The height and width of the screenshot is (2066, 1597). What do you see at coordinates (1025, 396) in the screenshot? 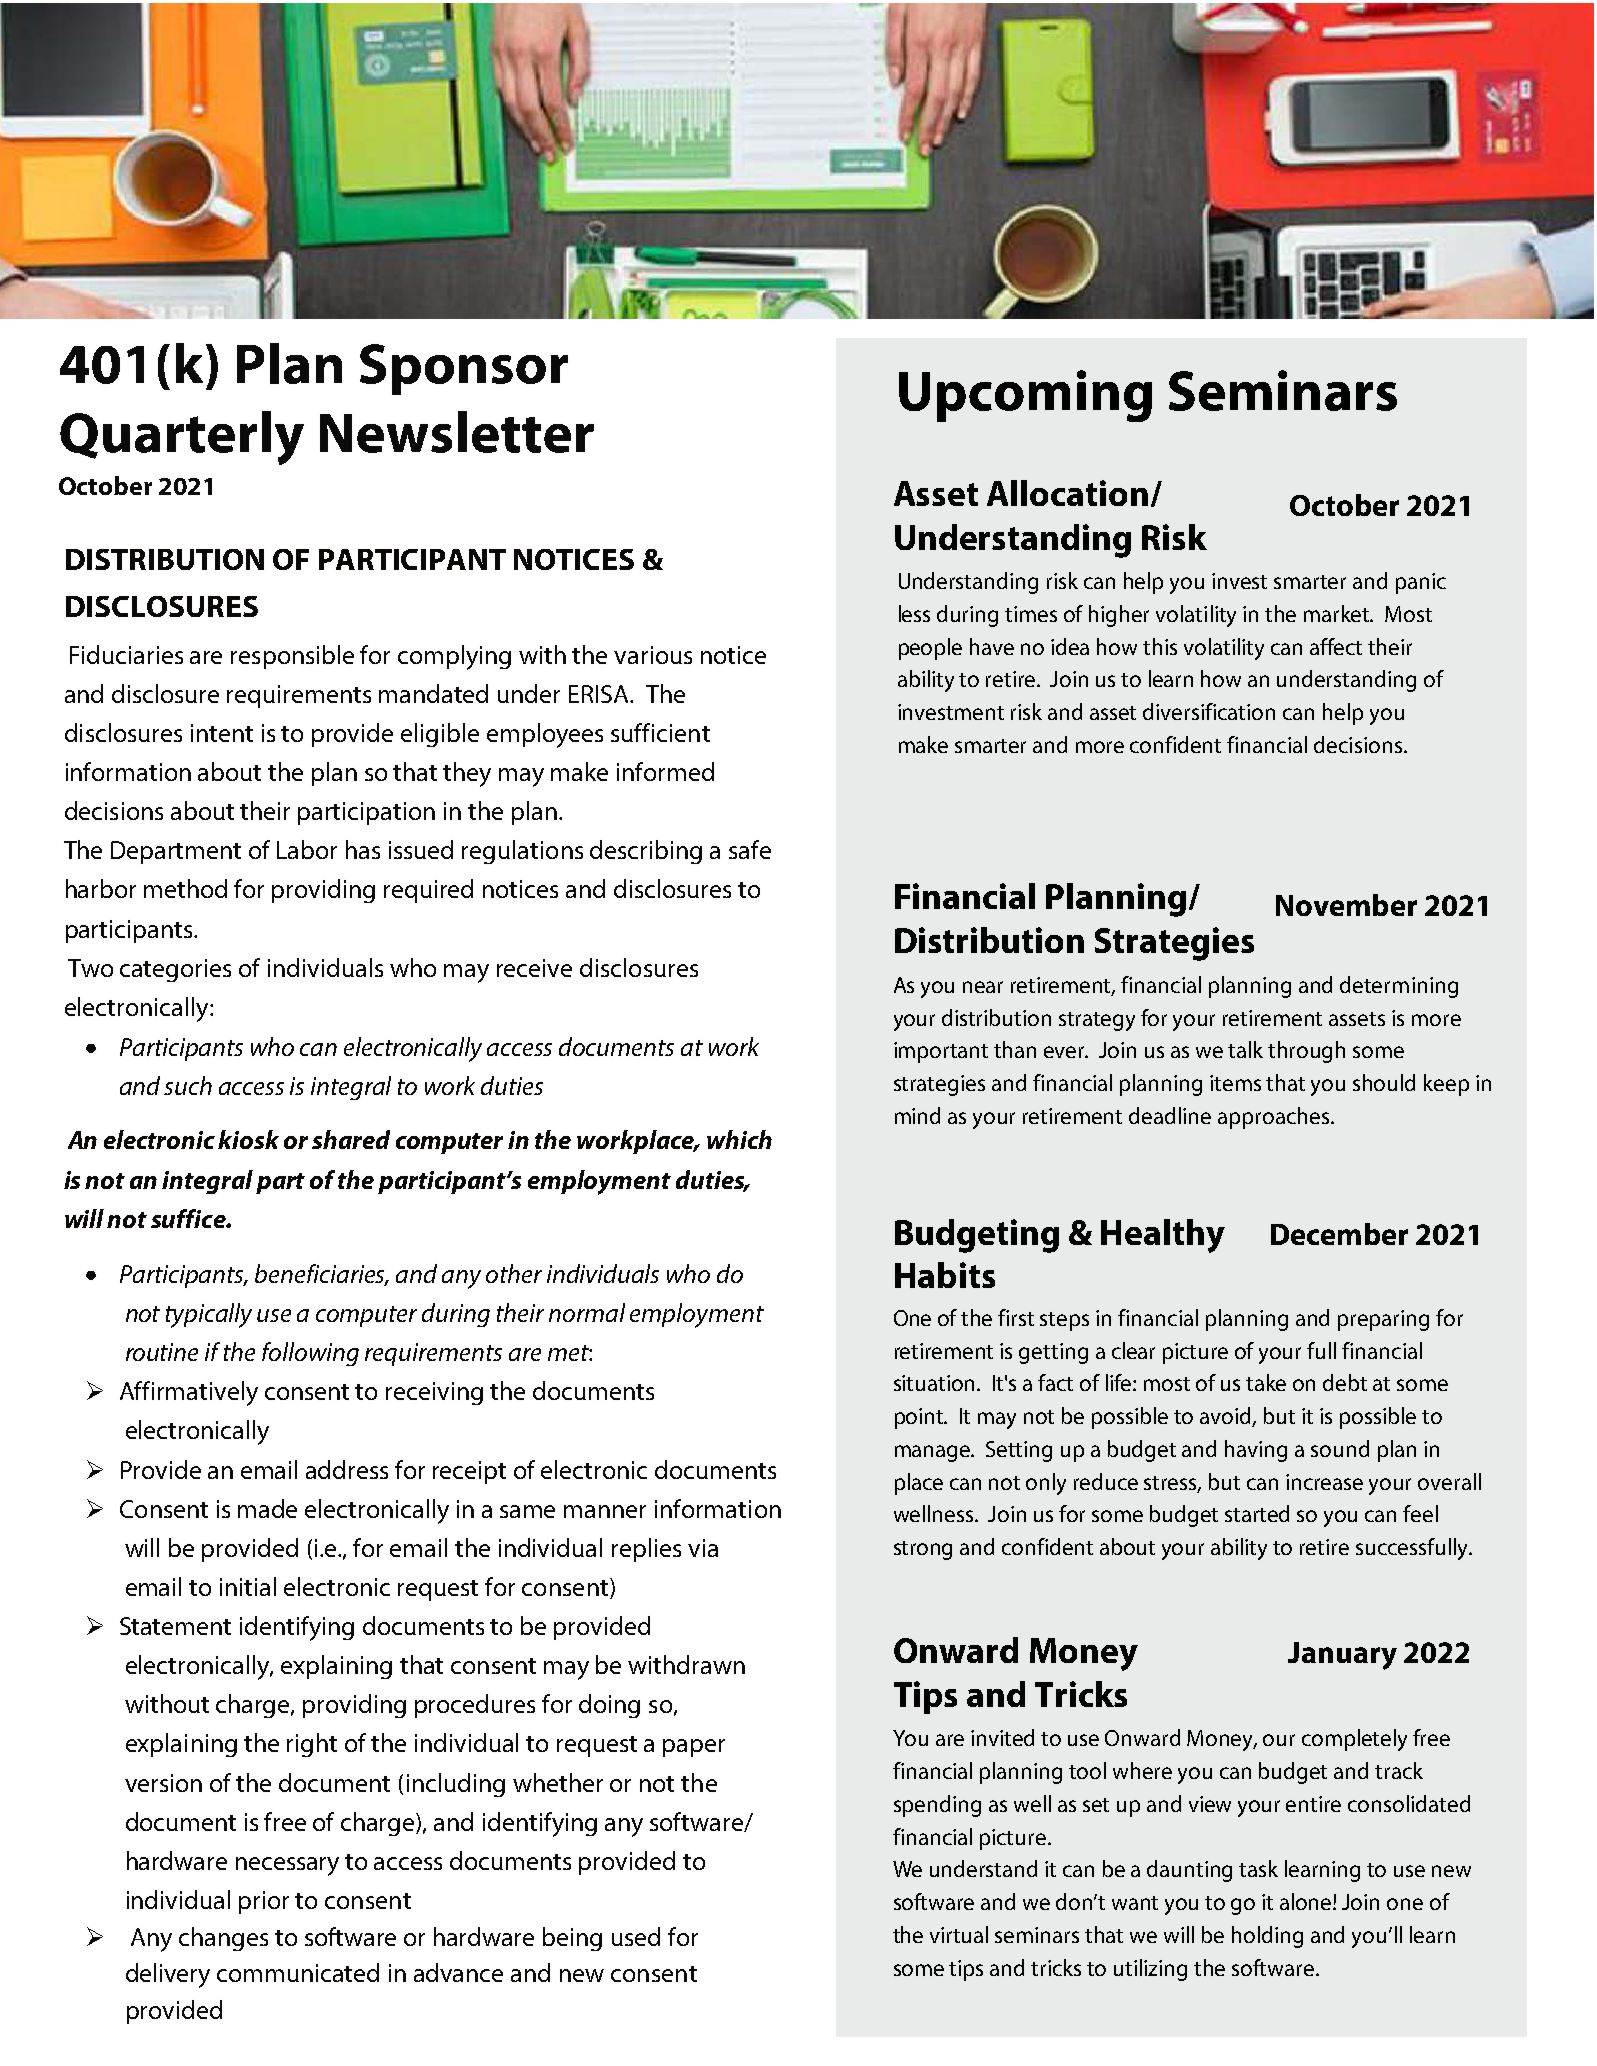
I see `Upcoming` at bounding box center [1025, 396].
